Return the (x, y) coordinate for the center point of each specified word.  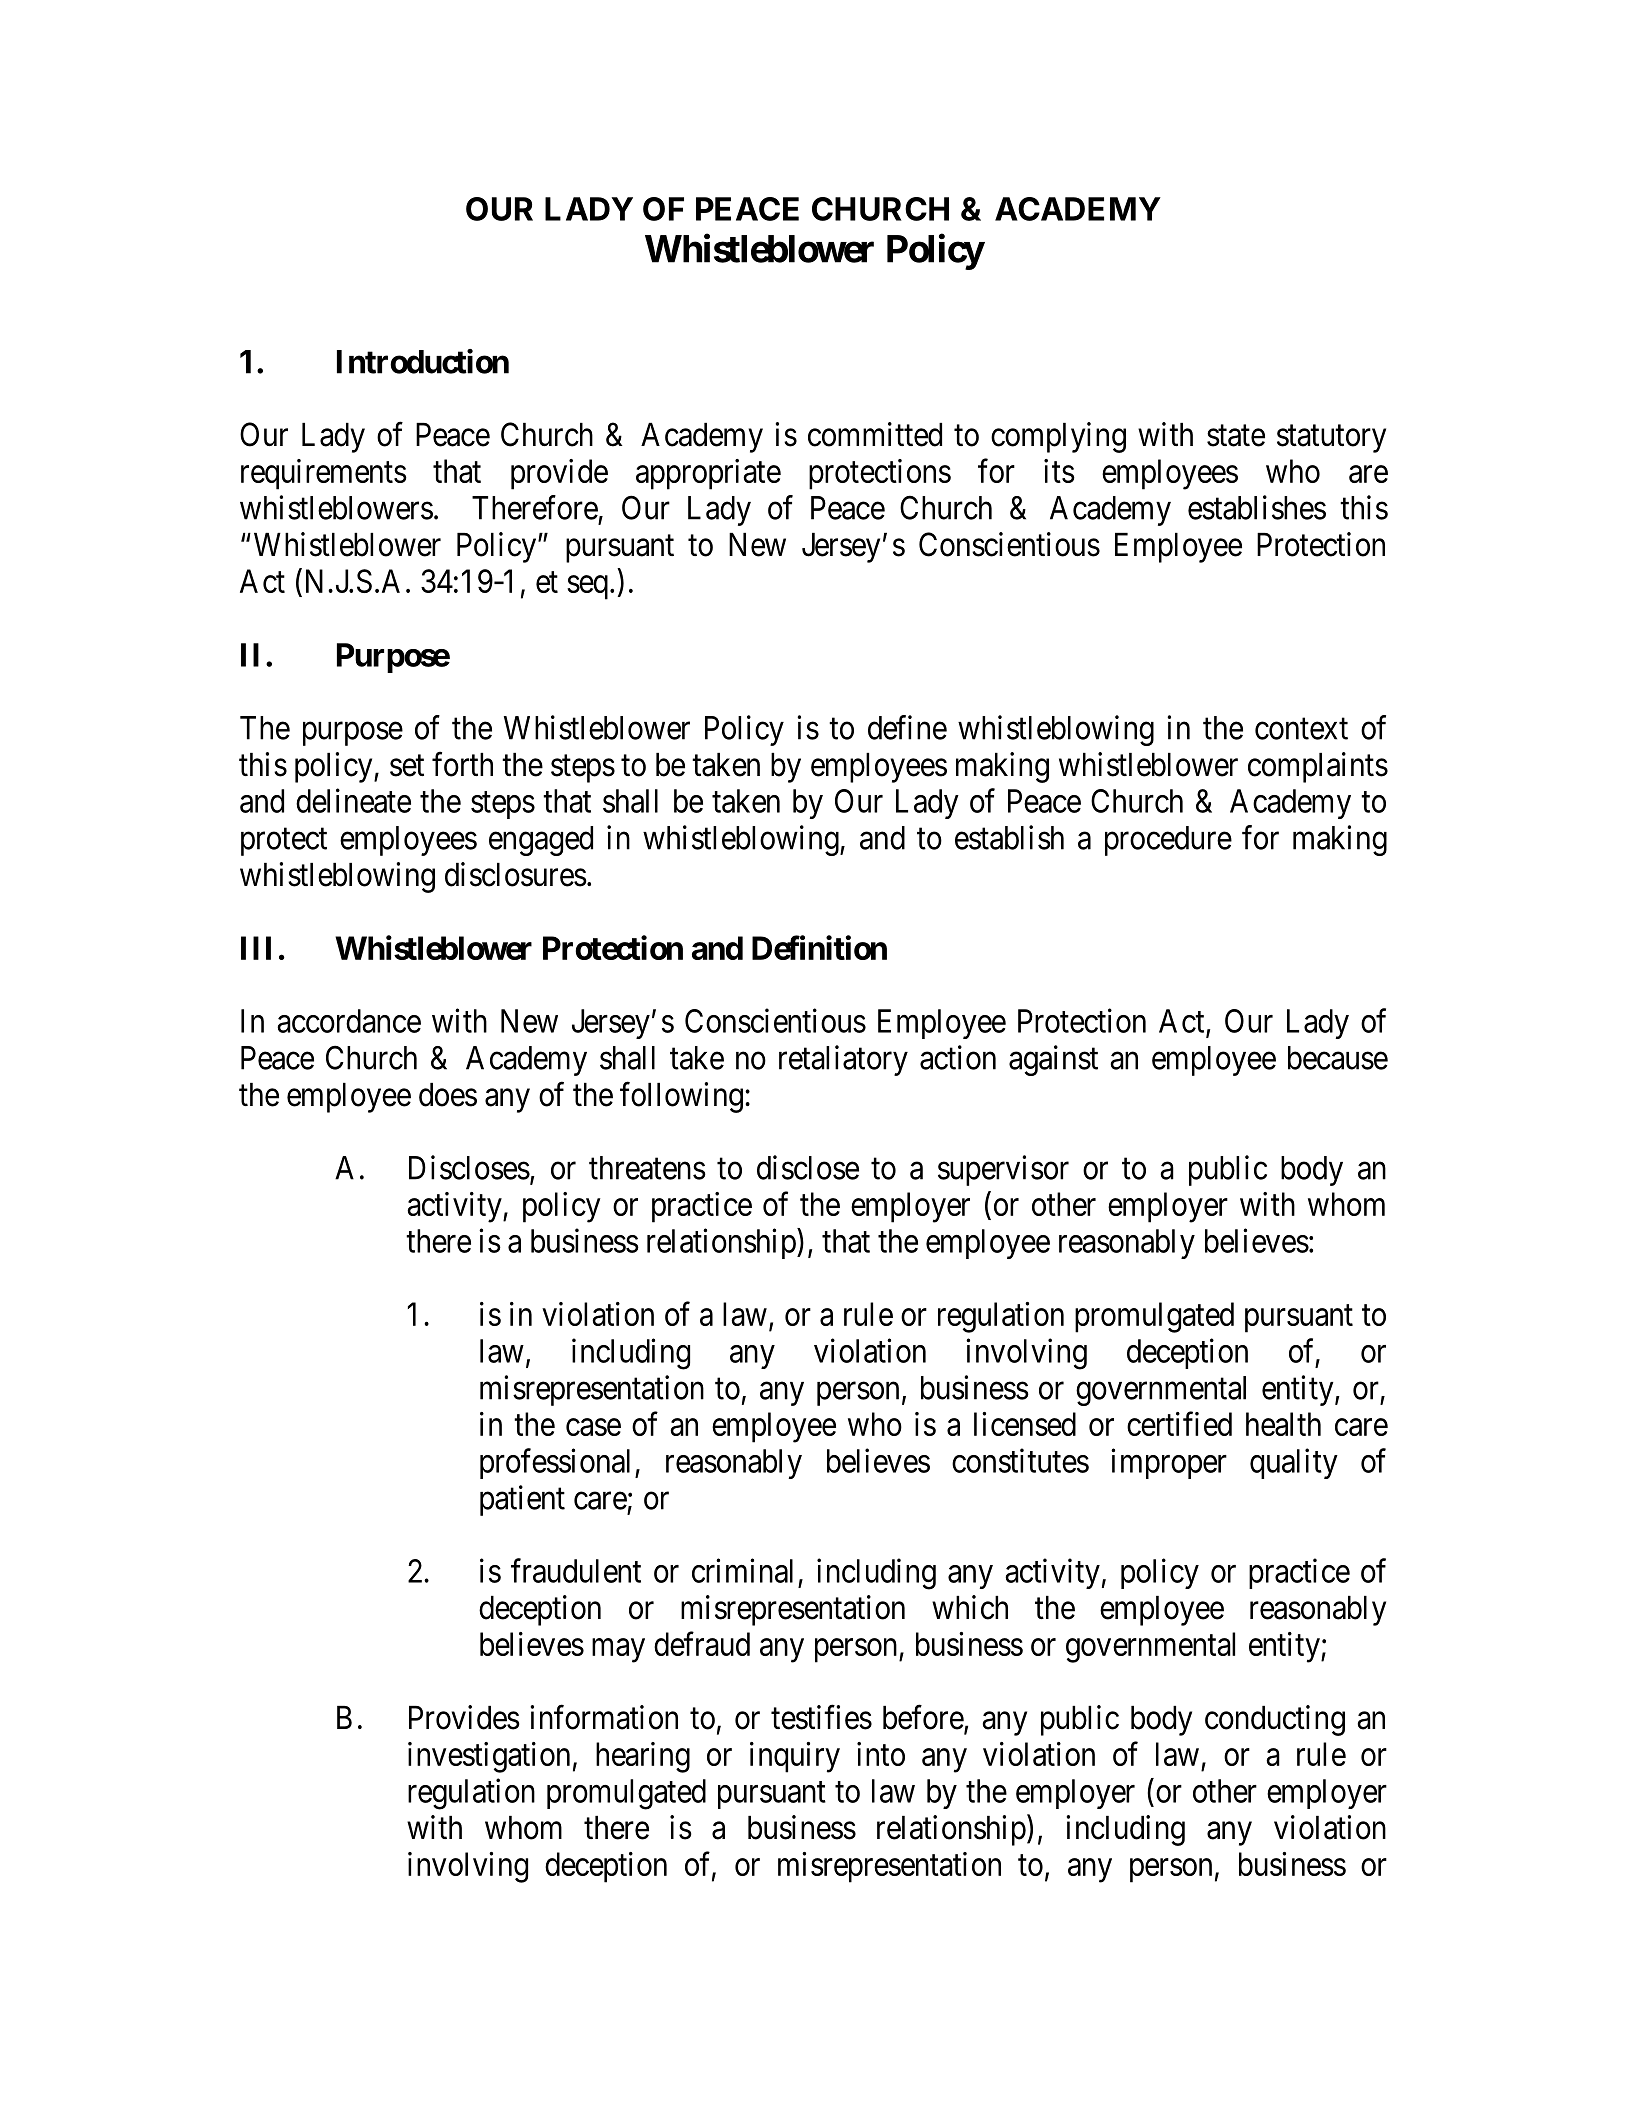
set (407, 766)
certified (1179, 1424)
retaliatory (843, 1060)
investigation (489, 1757)
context (1301, 729)
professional (558, 1463)
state (1236, 436)
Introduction (423, 361)
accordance (349, 1021)
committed (875, 434)
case (593, 1427)
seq (587, 587)
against (1053, 1060)
